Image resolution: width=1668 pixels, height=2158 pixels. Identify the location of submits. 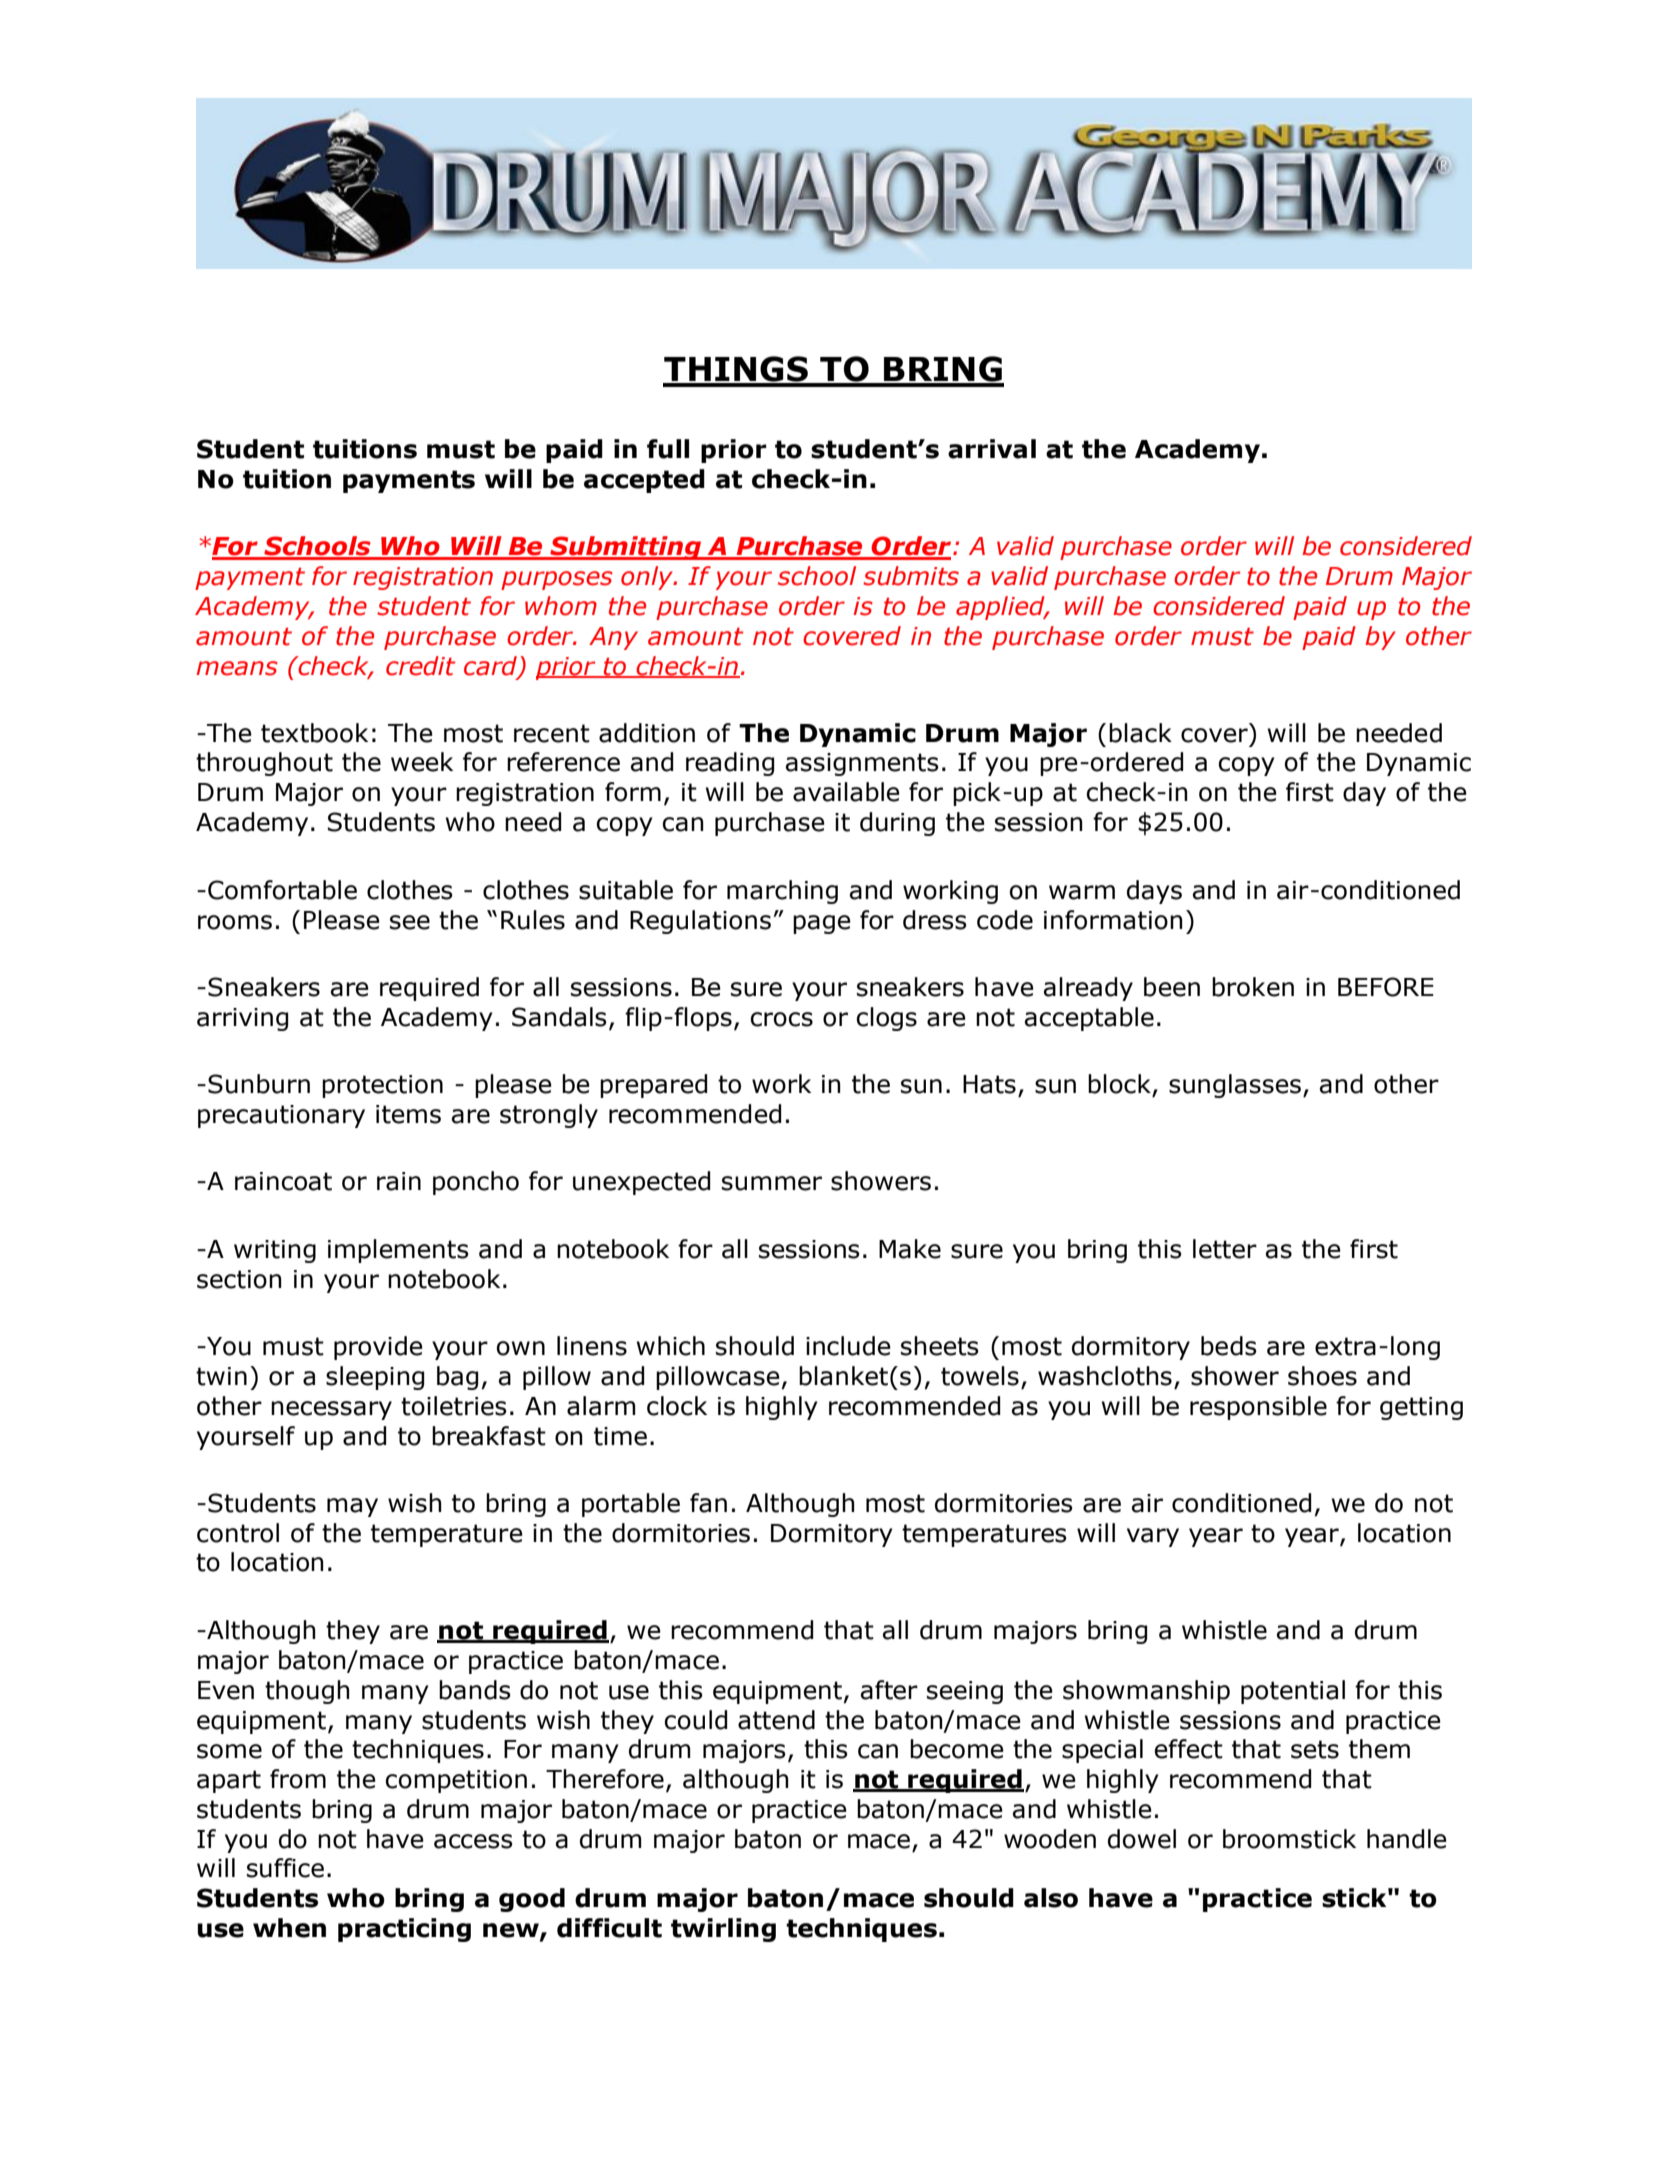
(911, 576).
